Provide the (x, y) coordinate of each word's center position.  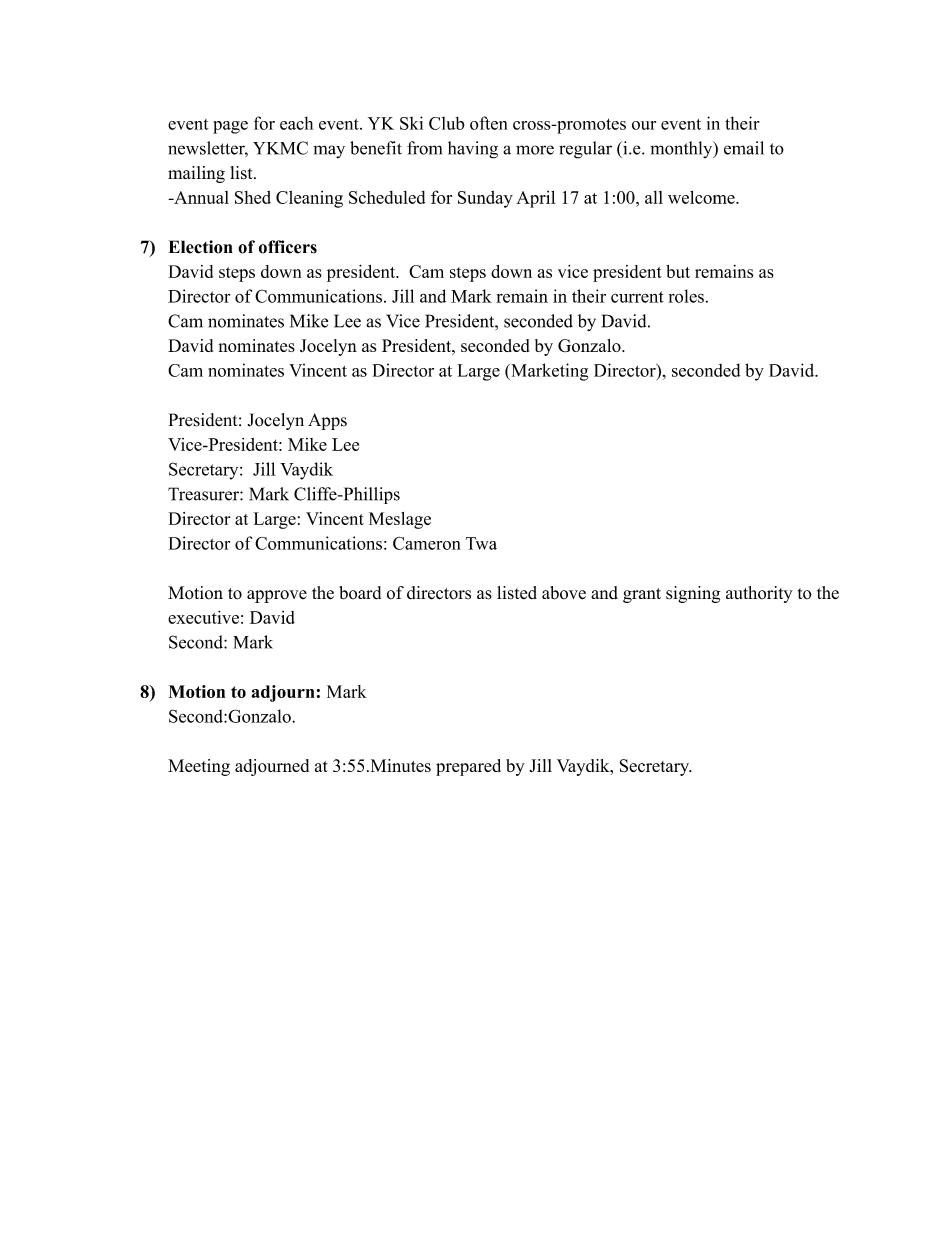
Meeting (199, 767)
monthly (682, 149)
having (473, 150)
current (637, 297)
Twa (481, 543)
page (230, 127)
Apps (327, 421)
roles (686, 296)
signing (693, 594)
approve (277, 596)
